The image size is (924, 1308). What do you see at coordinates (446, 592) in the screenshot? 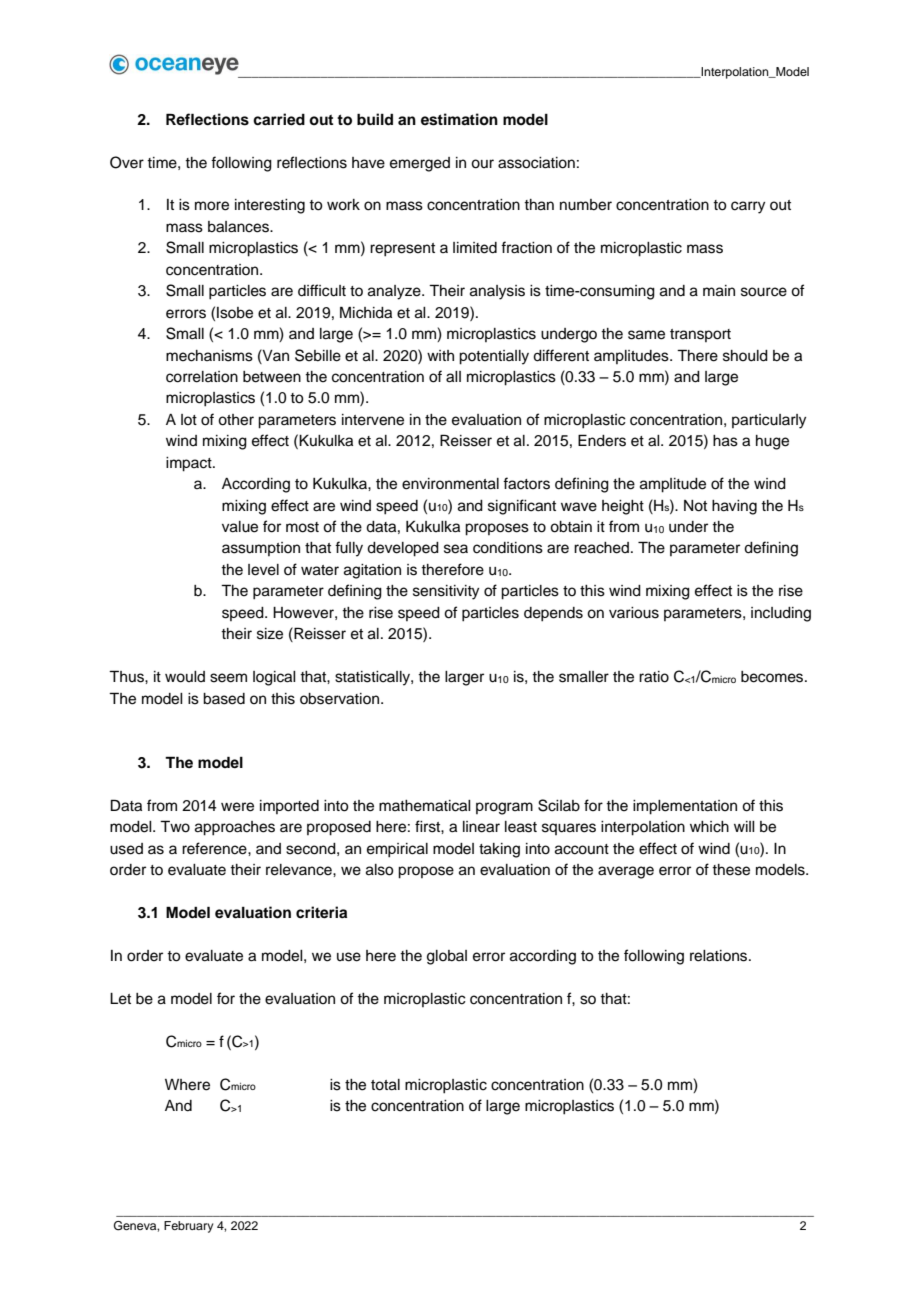
I see `sensitivity` at bounding box center [446, 592].
